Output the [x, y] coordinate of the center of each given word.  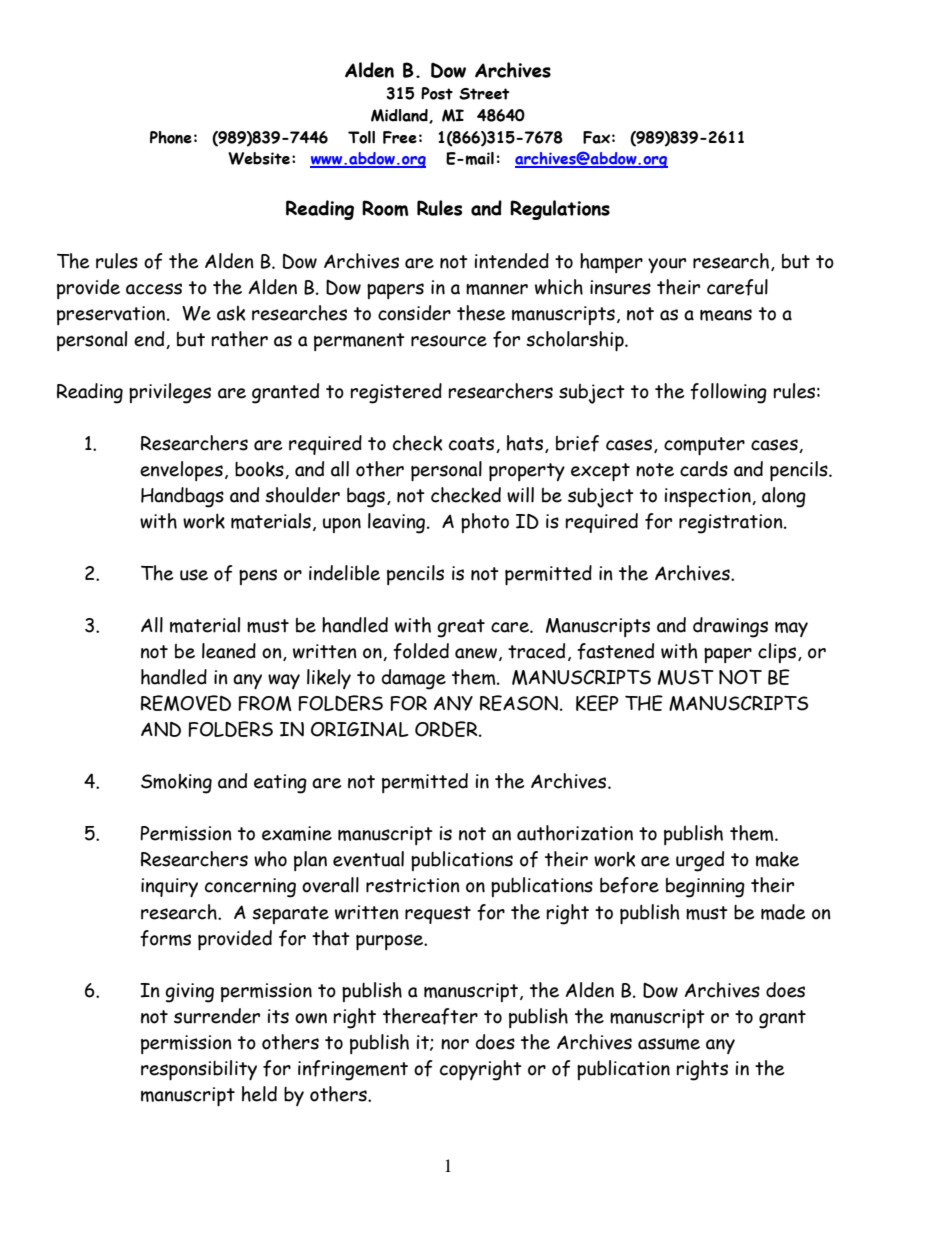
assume [669, 1044]
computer [704, 446]
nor [455, 1044]
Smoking [176, 784]
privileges [170, 393]
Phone [171, 137]
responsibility [199, 1070]
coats [473, 445]
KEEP [597, 703]
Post [437, 93]
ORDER [447, 729]
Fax [596, 137]
